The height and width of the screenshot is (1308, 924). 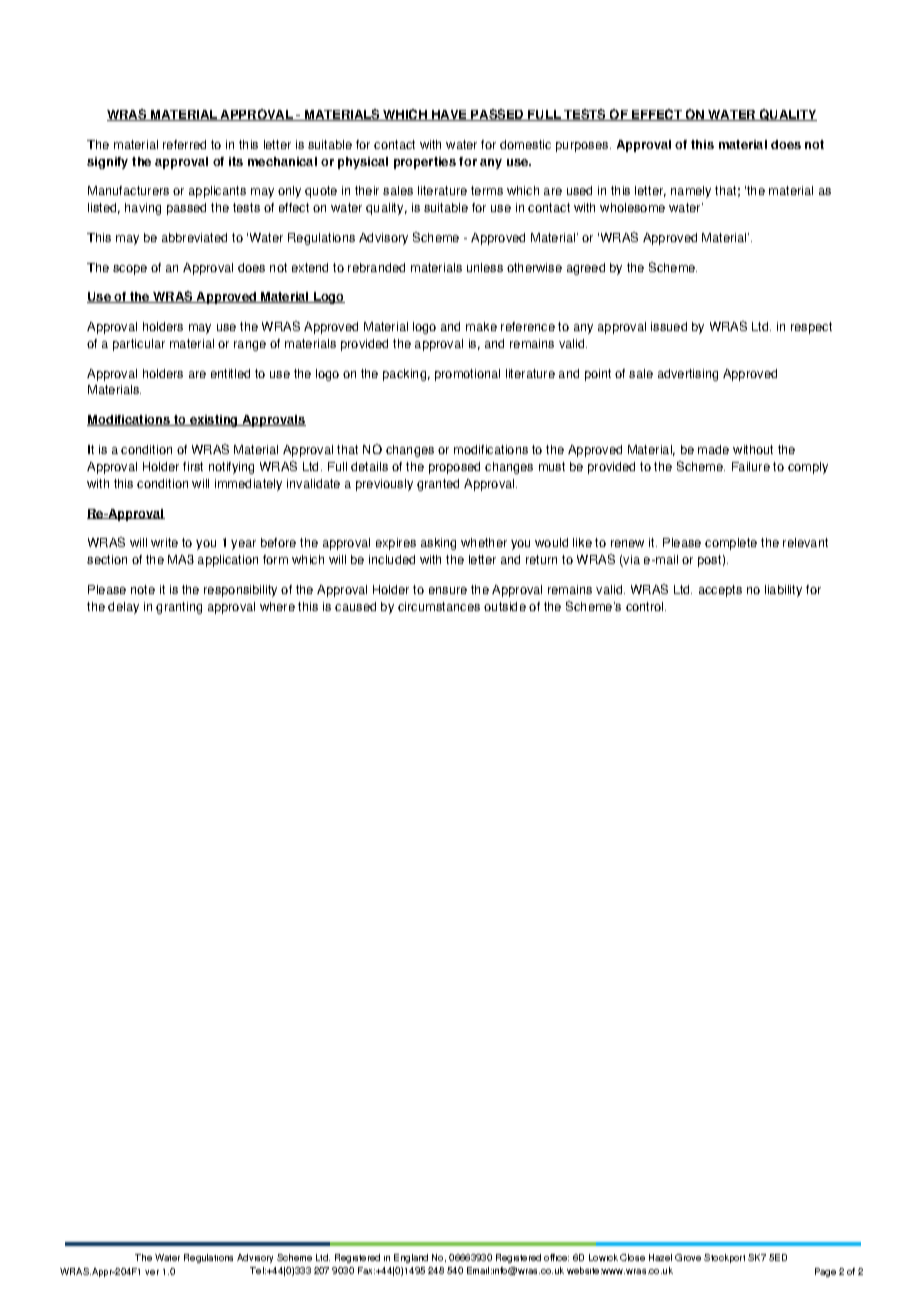 What do you see at coordinates (411, 1258) in the screenshot?
I see `England` at bounding box center [411, 1258].
